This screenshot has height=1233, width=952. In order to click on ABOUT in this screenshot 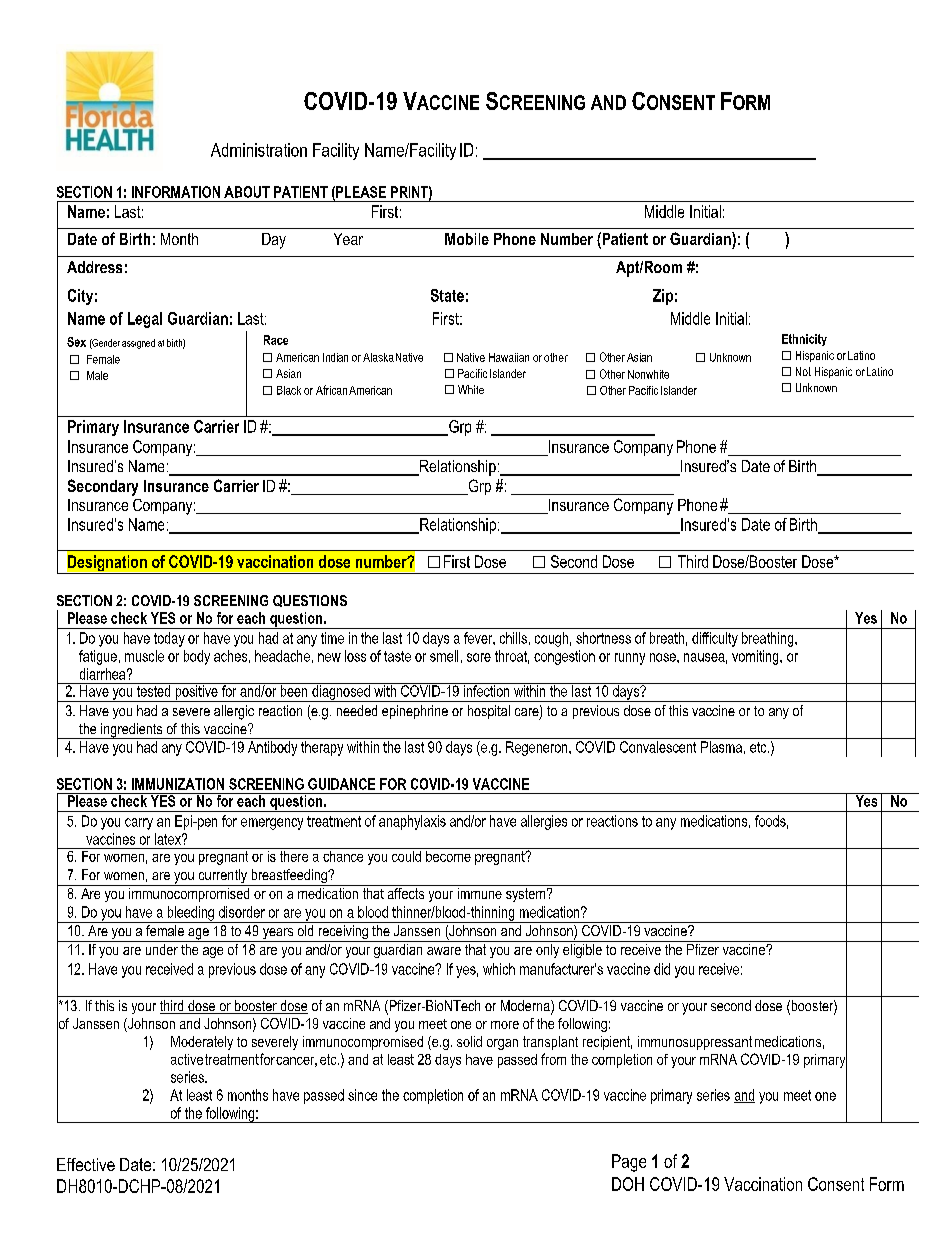, I will do `click(247, 192)`.
